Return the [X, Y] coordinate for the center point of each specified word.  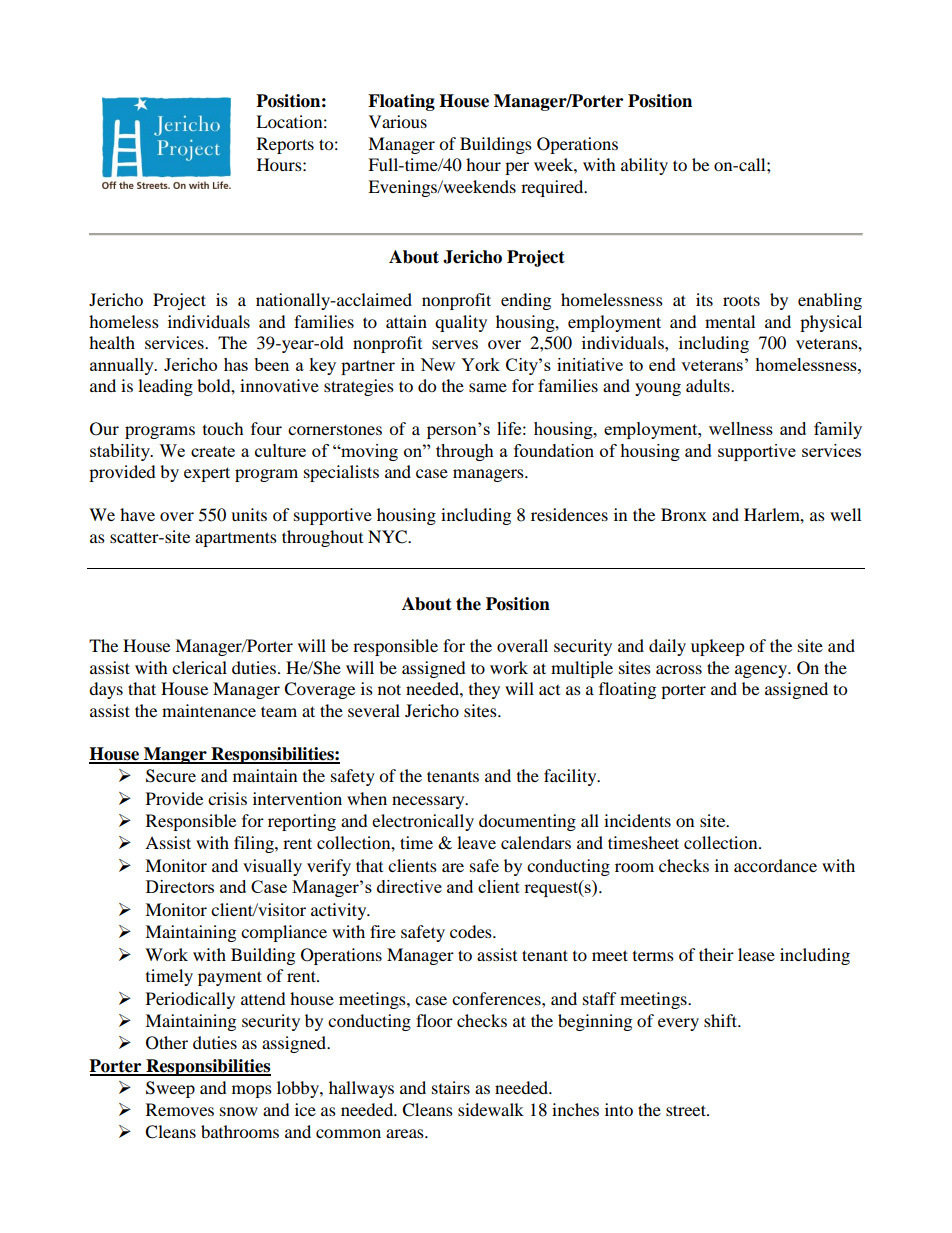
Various [398, 121]
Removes [180, 1109]
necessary [429, 802]
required [553, 188]
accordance [775, 865]
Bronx [684, 514]
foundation [554, 450]
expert [207, 474]
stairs [451, 1087]
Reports [285, 145]
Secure [171, 776]
